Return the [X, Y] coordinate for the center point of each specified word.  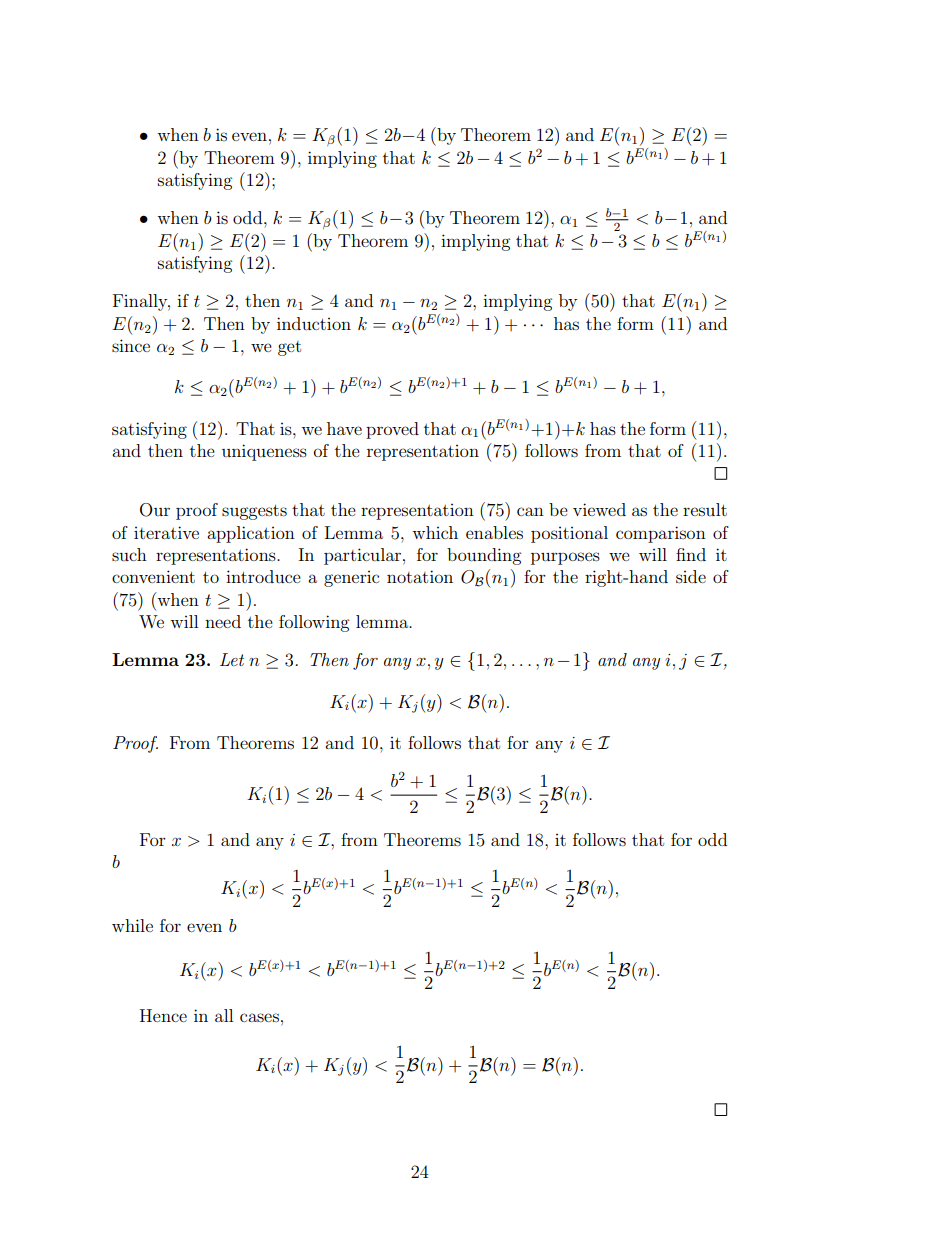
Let [232, 659]
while [132, 925]
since [131, 345]
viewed [599, 509]
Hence [163, 1015]
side [691, 576]
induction [314, 323]
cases [259, 1017]
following [314, 623]
